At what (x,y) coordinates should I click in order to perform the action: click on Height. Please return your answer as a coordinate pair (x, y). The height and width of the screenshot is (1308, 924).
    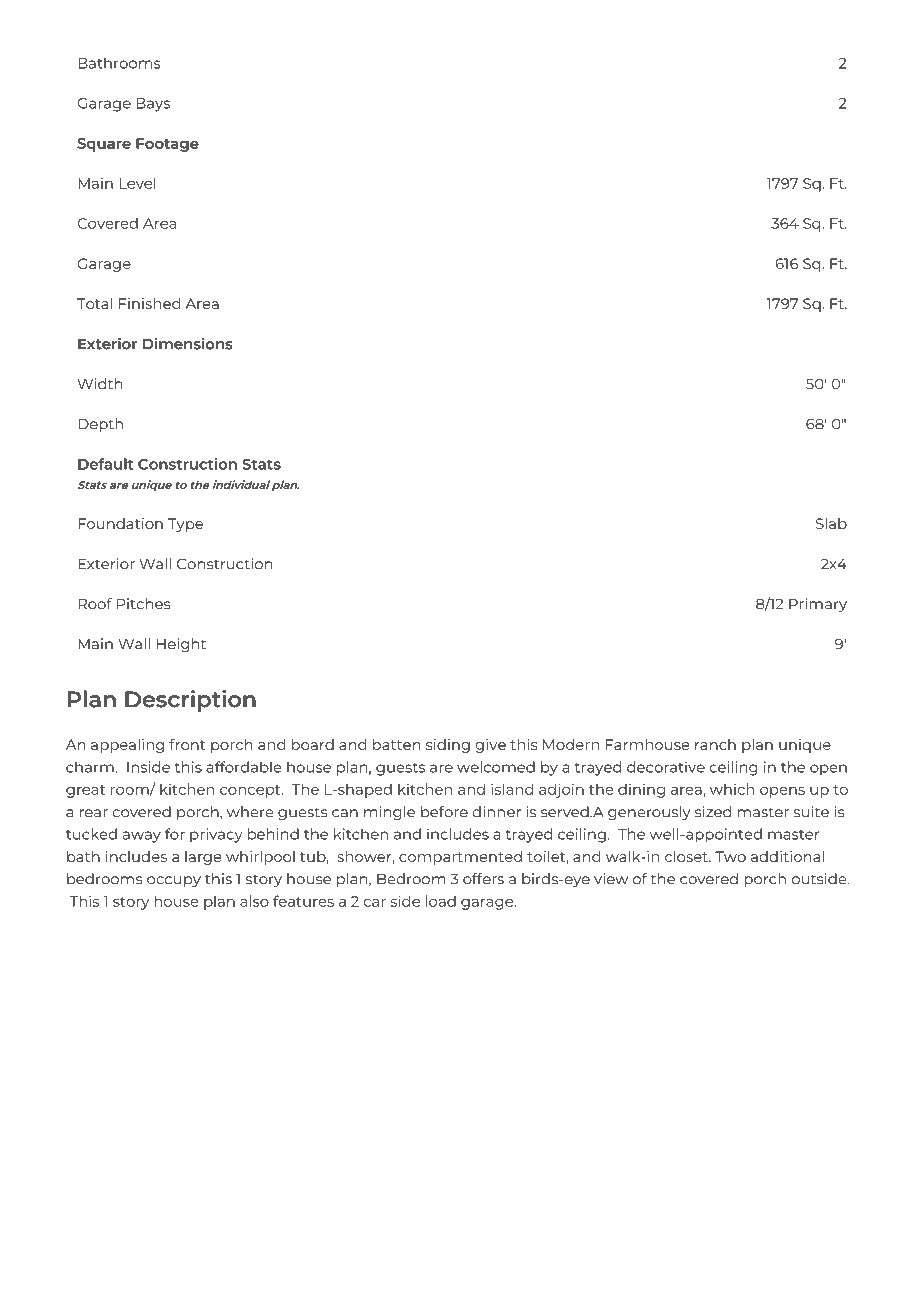
    Looking at the image, I should click on (181, 645).
